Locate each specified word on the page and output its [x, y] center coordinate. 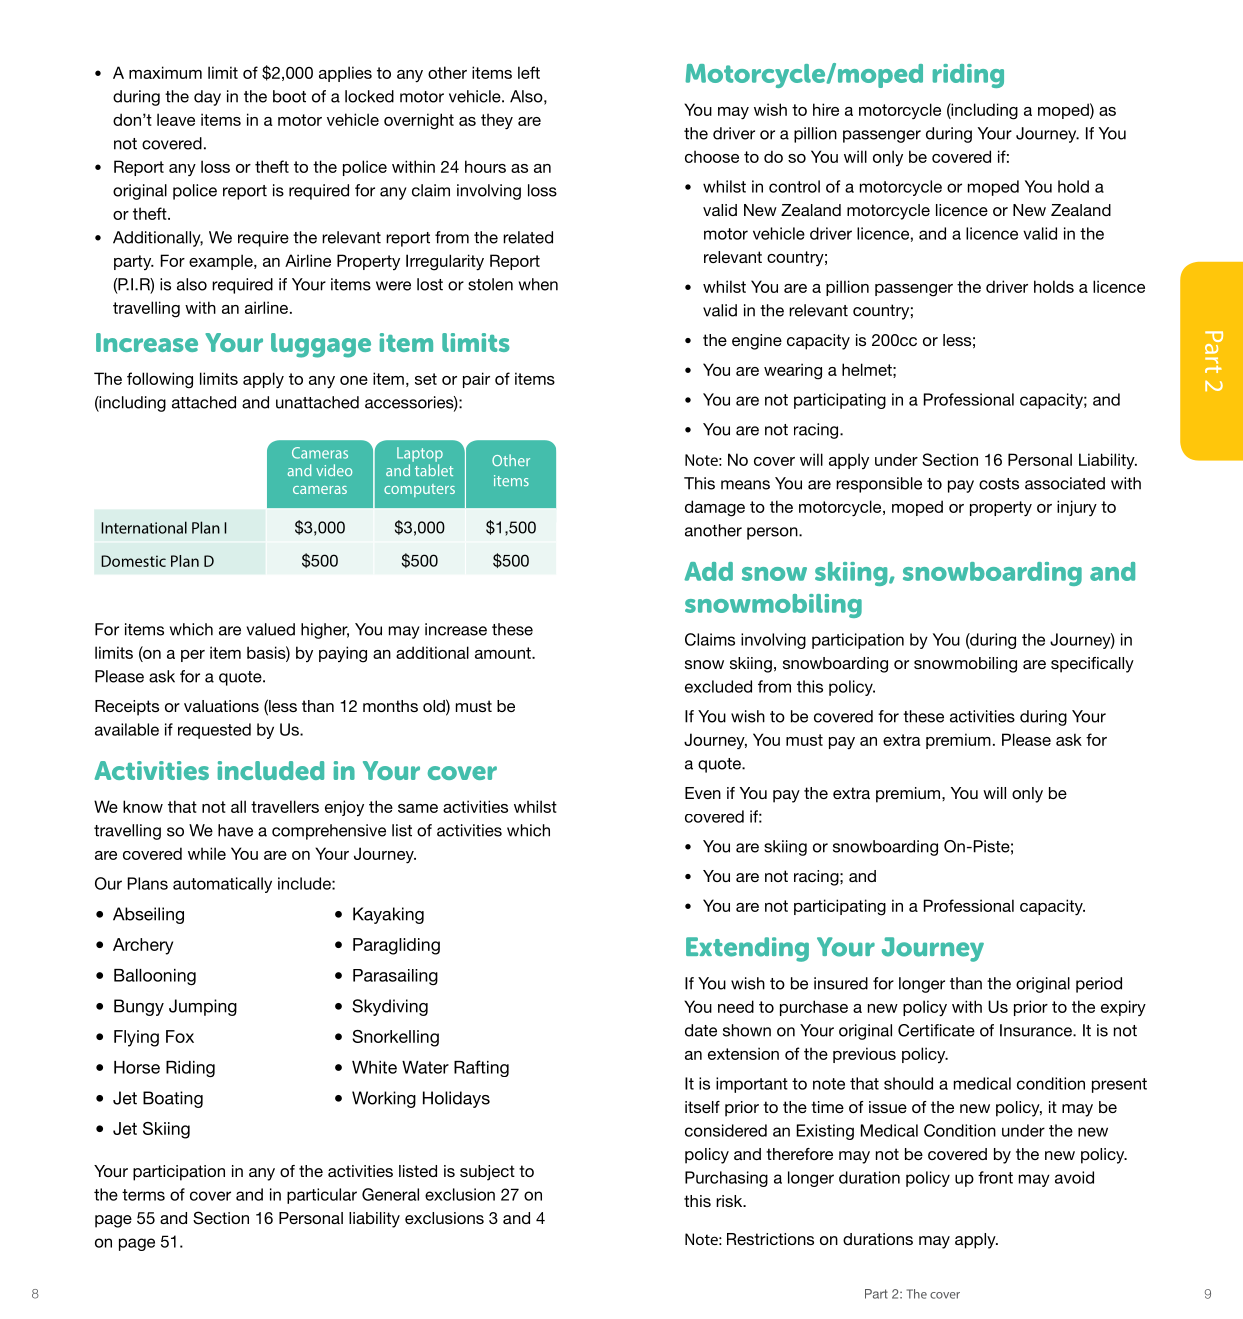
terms [143, 1195]
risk [730, 1201]
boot [289, 96]
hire [826, 109]
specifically [1092, 665]
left [529, 72]
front [995, 1177]
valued [270, 629]
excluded [718, 686]
